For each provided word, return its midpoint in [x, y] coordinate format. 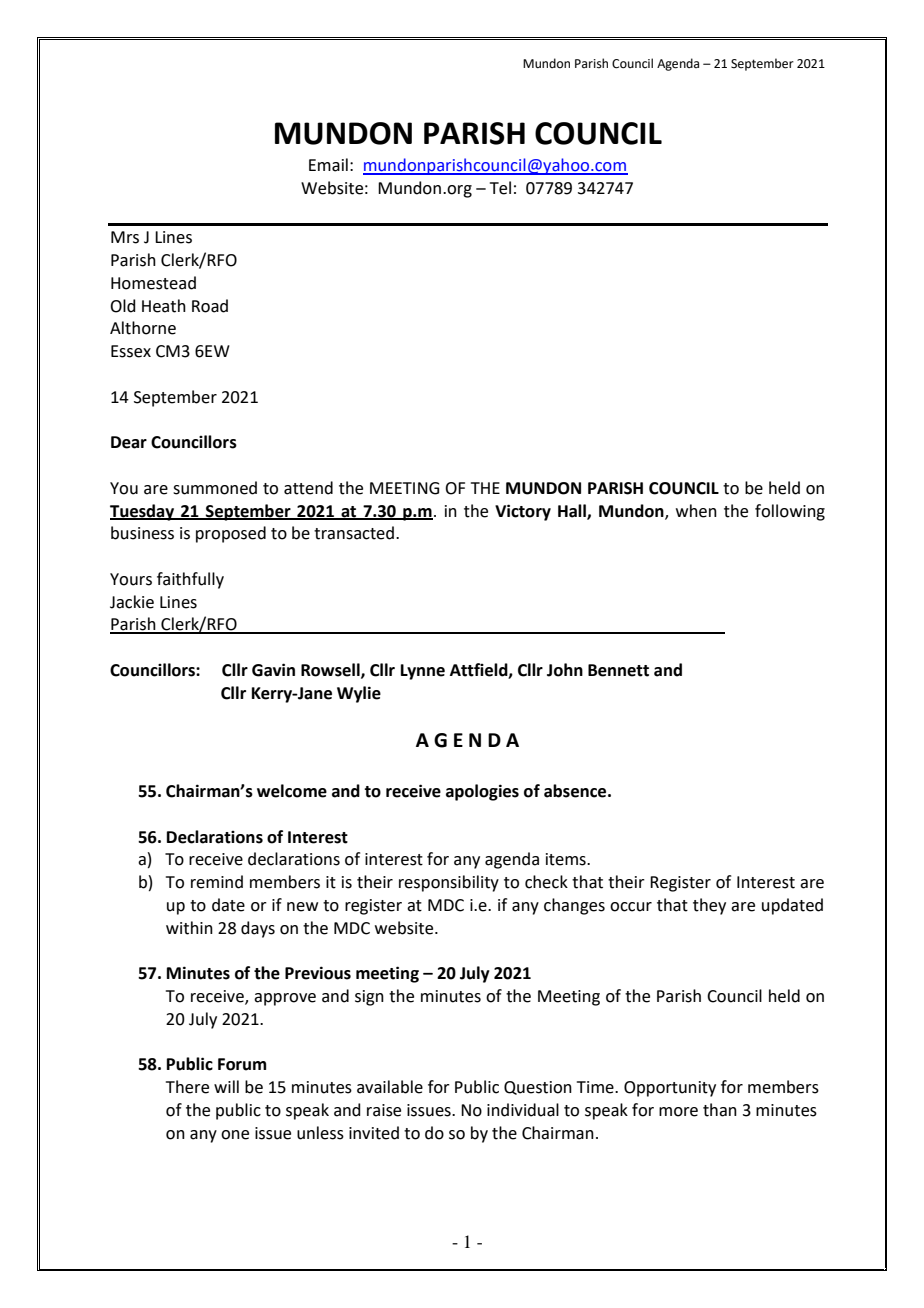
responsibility [449, 883]
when [696, 511]
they [709, 906]
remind [217, 882]
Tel [500, 188]
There [187, 1087]
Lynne [423, 672]
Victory [523, 512]
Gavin [273, 670]
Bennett [618, 670]
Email [328, 165]
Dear [129, 442]
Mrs [125, 237]
